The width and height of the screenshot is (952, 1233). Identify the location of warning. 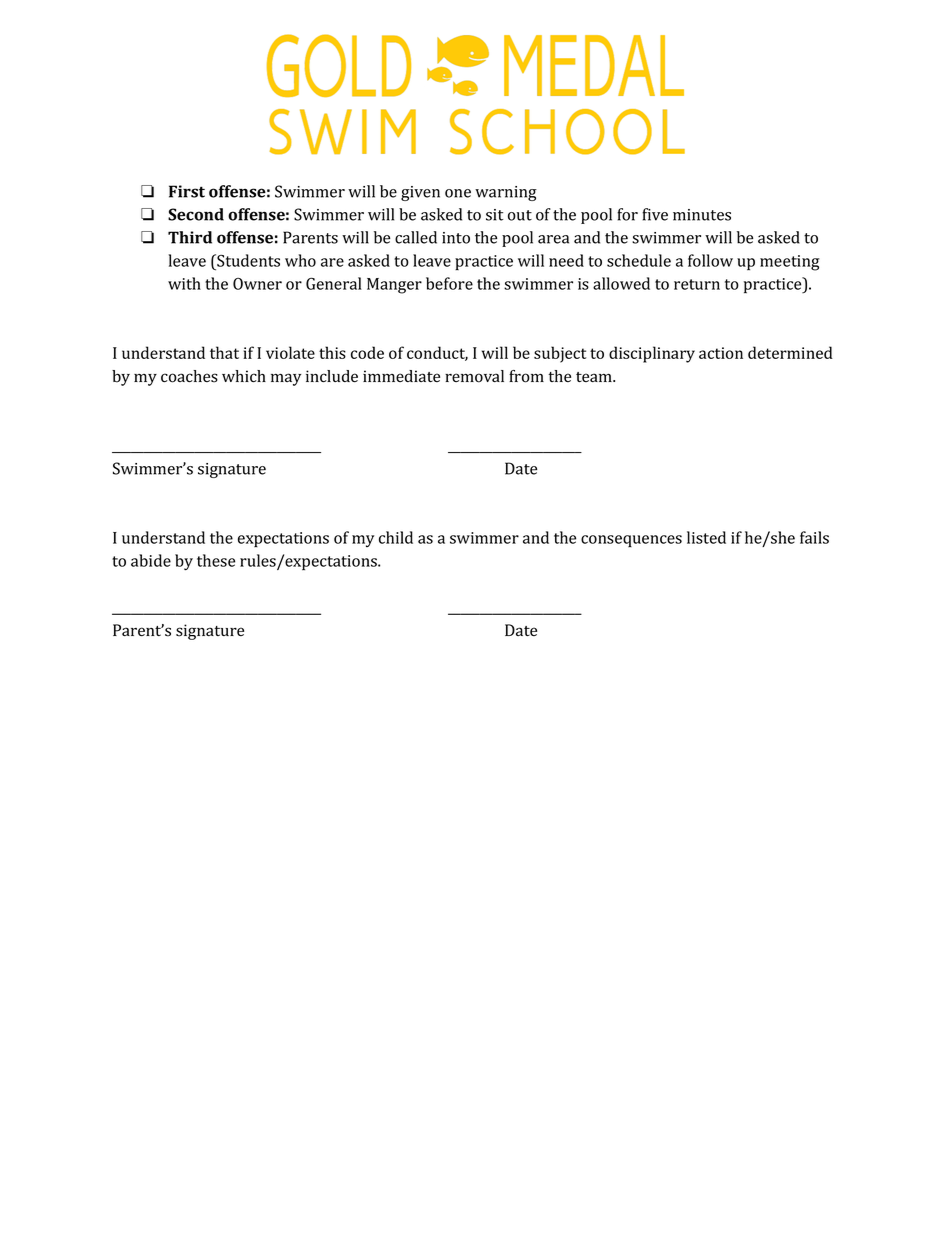
(506, 193).
